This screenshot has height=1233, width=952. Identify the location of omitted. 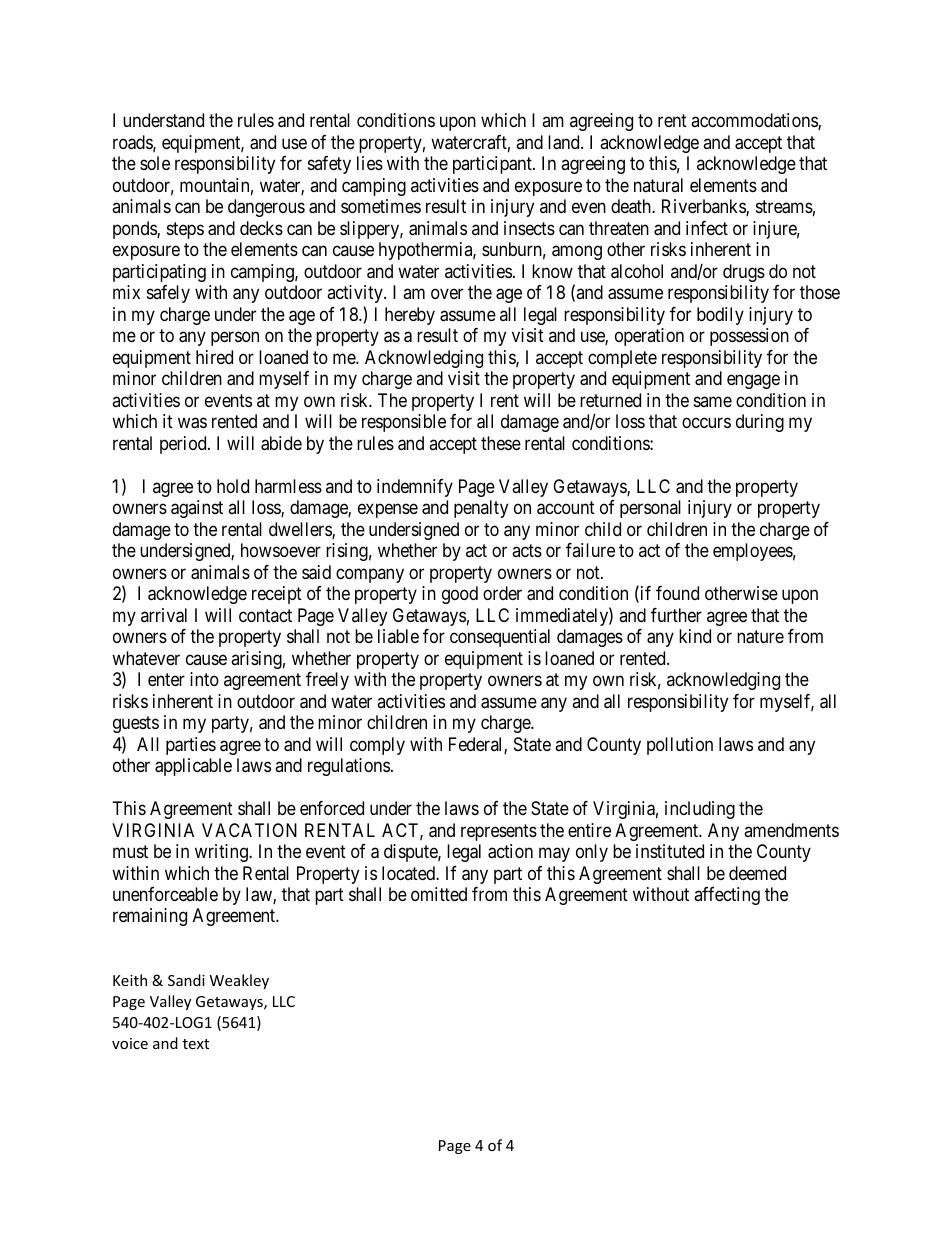
(439, 894).
